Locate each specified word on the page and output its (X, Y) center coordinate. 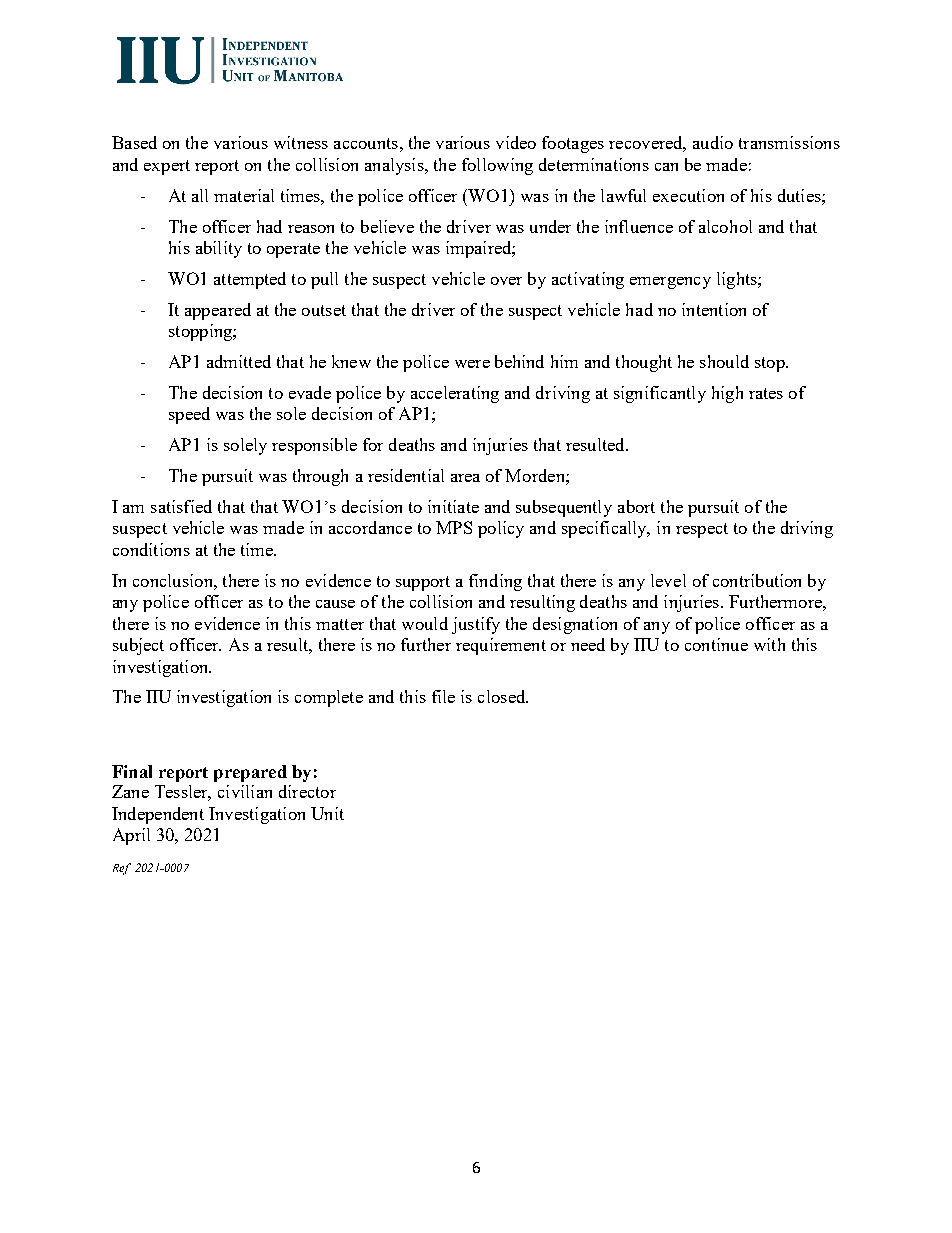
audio (713, 142)
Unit (327, 813)
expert (167, 167)
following (497, 166)
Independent (158, 815)
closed (503, 696)
